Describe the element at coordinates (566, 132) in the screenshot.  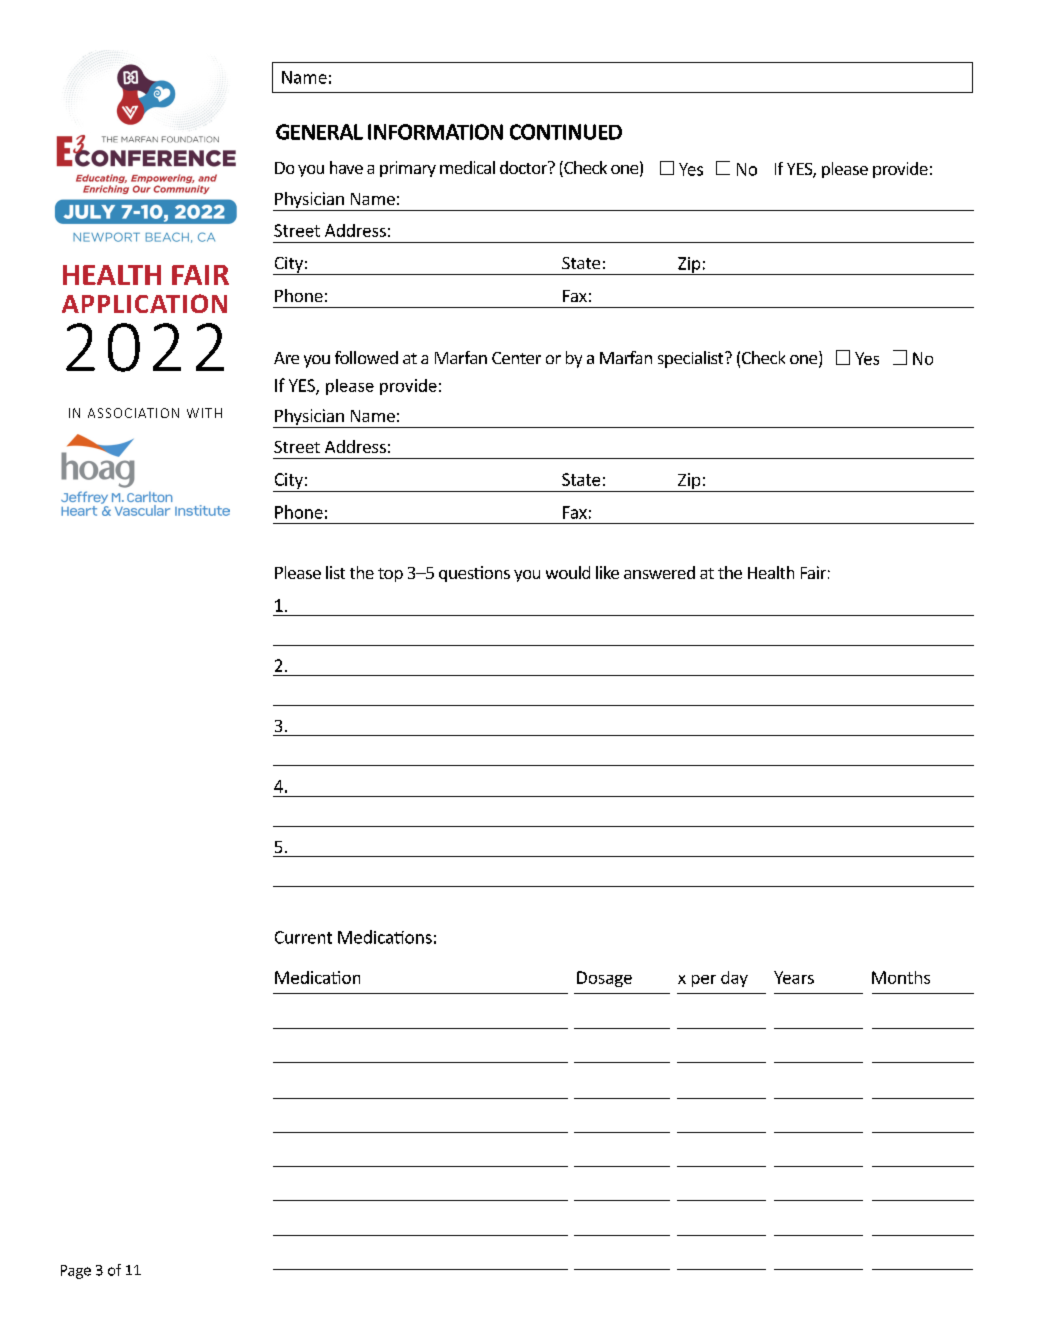
I see `CONTINUED` at that location.
